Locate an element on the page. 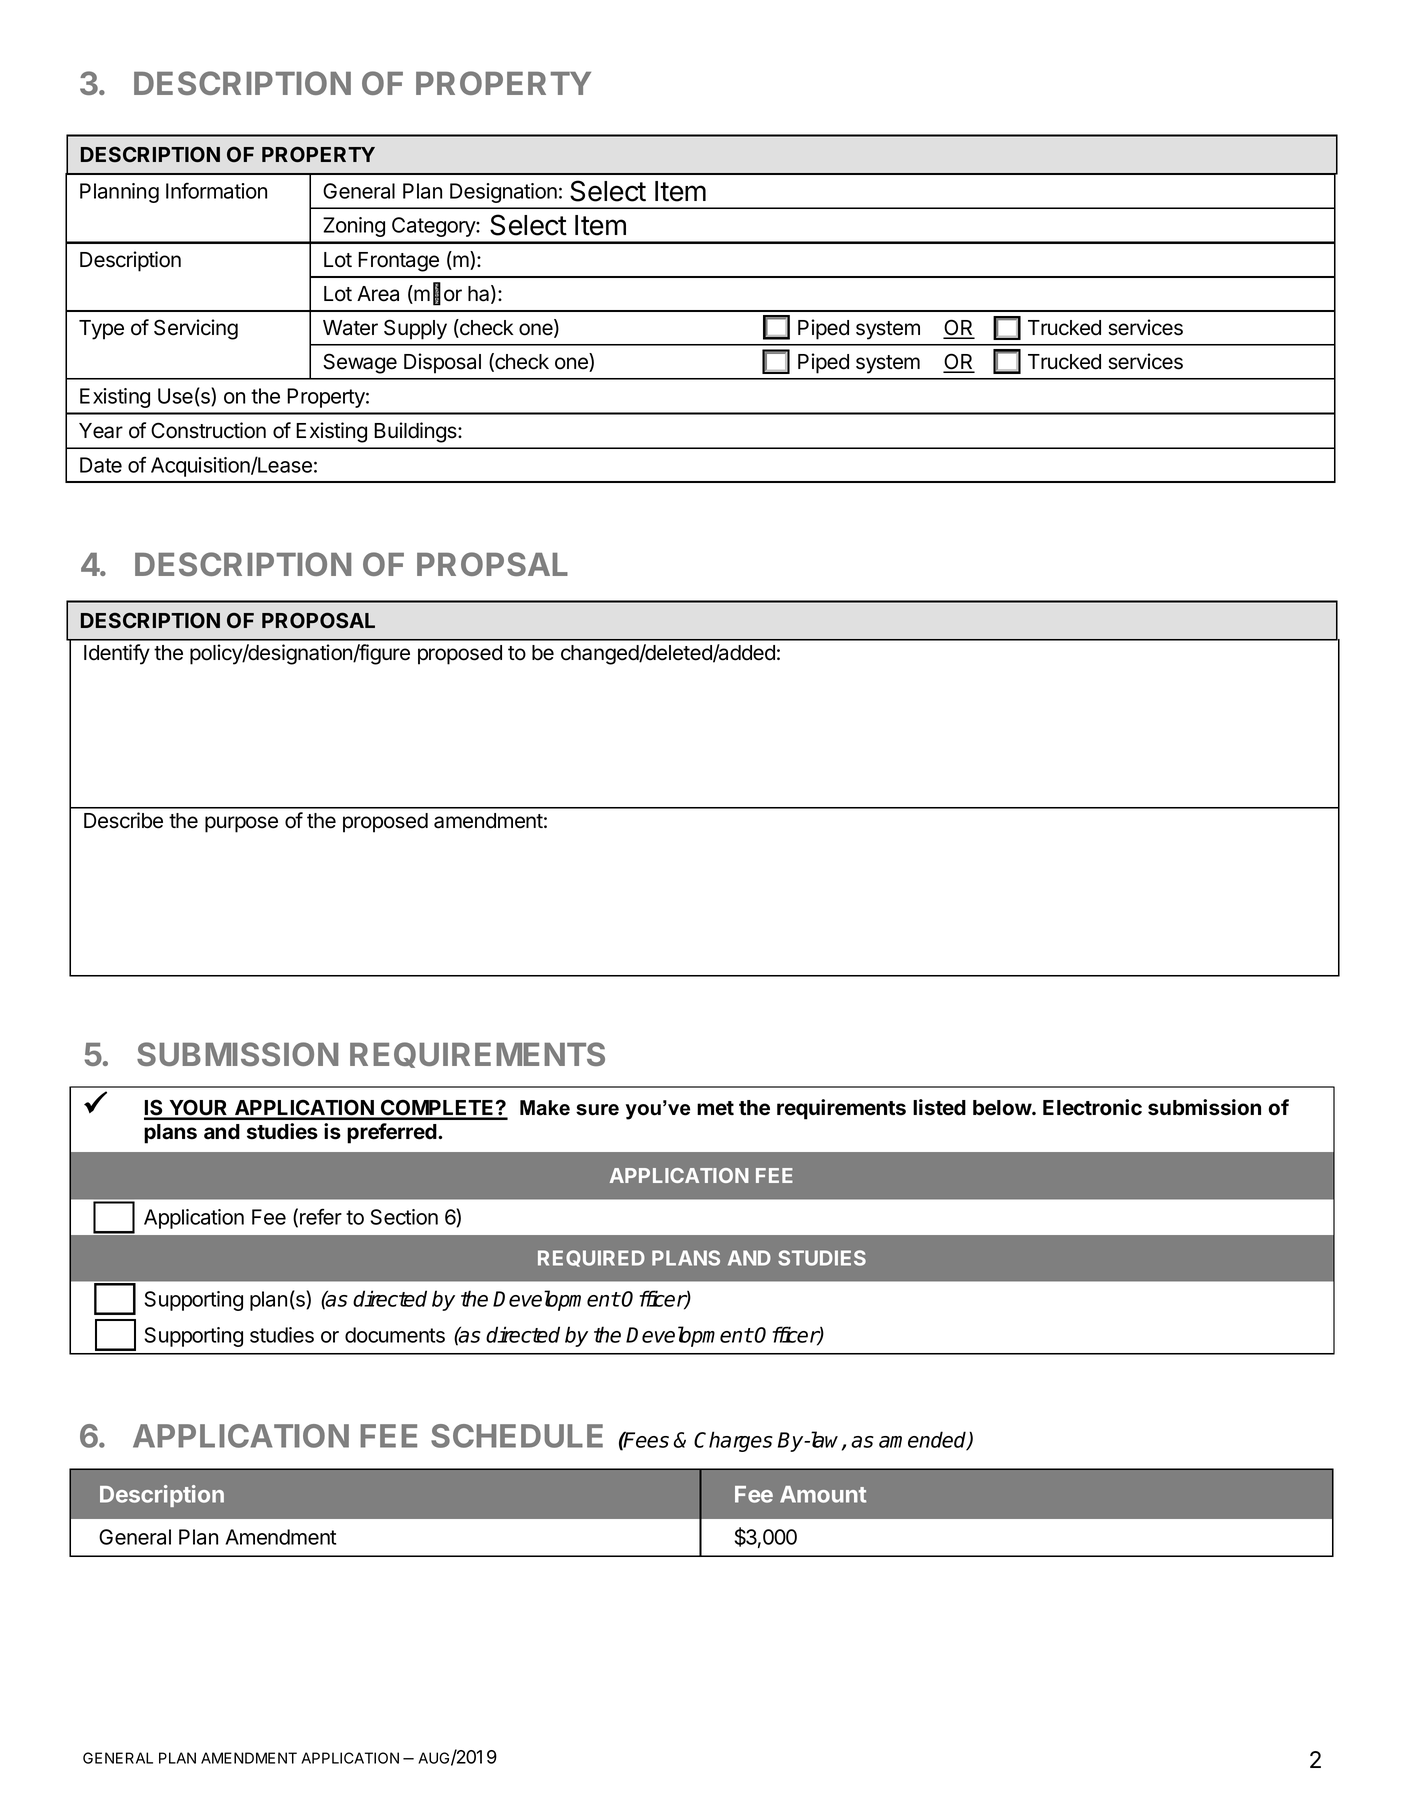  Sewage is located at coordinates (360, 363).
